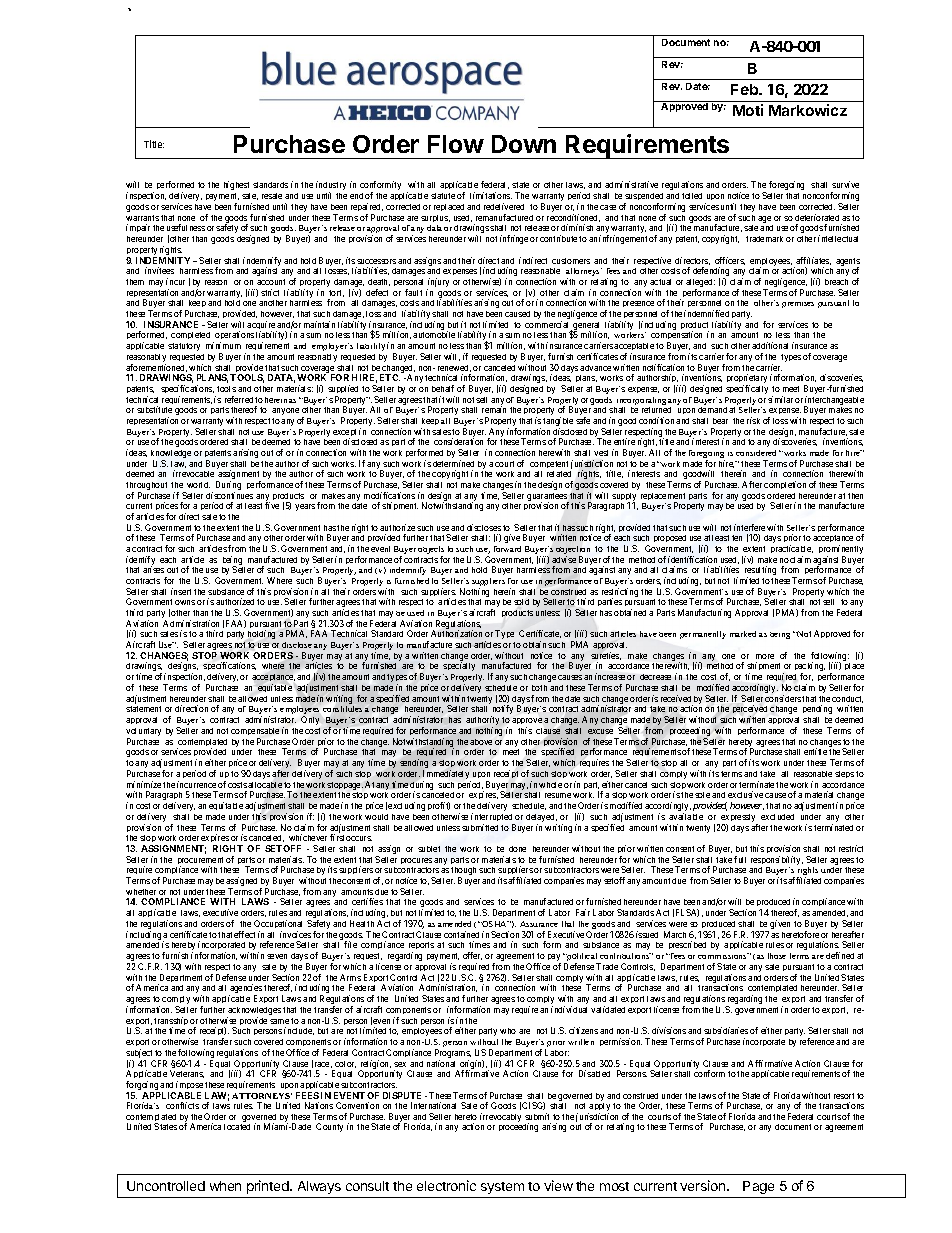  I want to click on determined, so click(453, 463).
